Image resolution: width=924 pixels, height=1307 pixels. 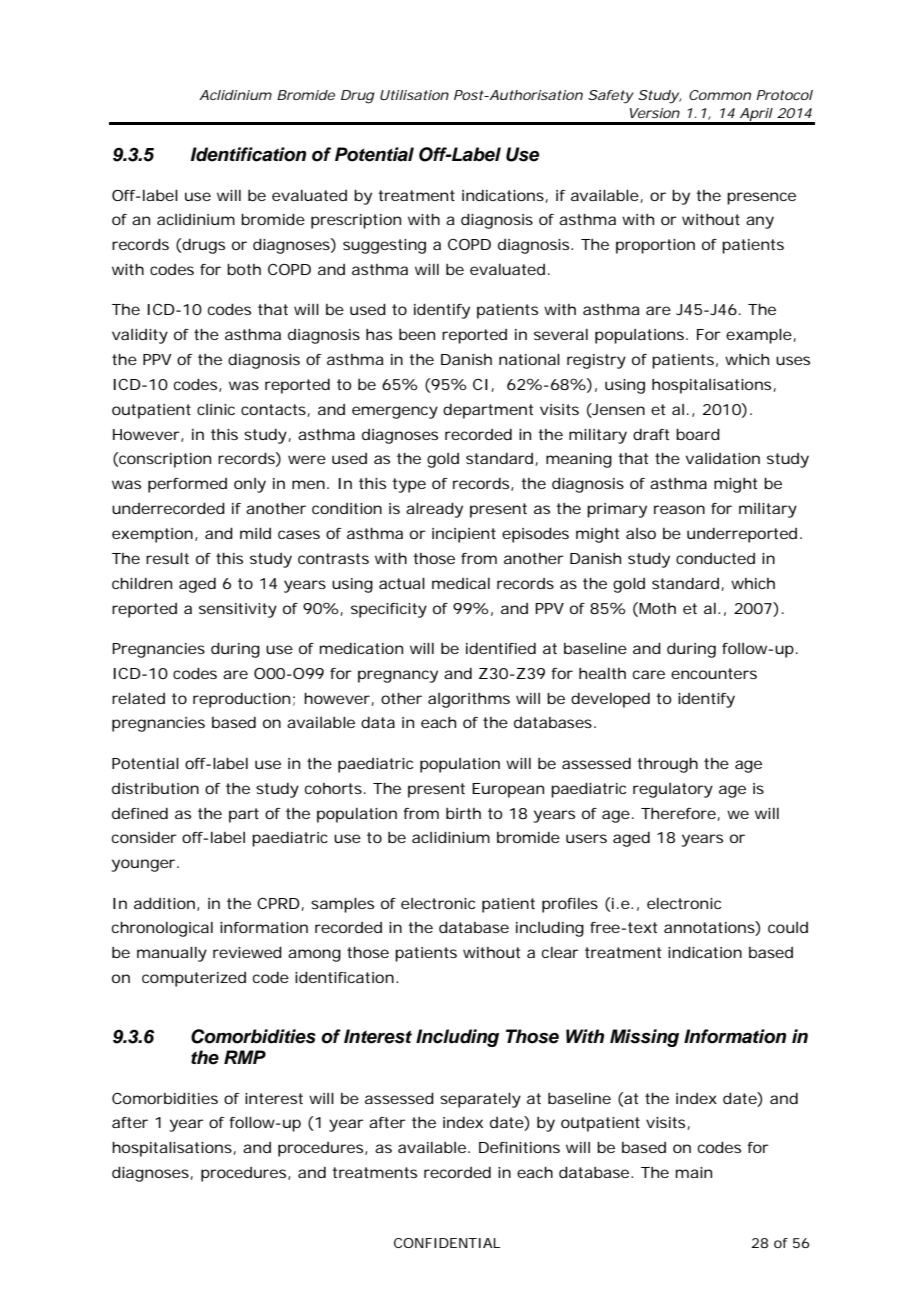 What do you see at coordinates (463, 813) in the page?
I see `birth` at bounding box center [463, 813].
